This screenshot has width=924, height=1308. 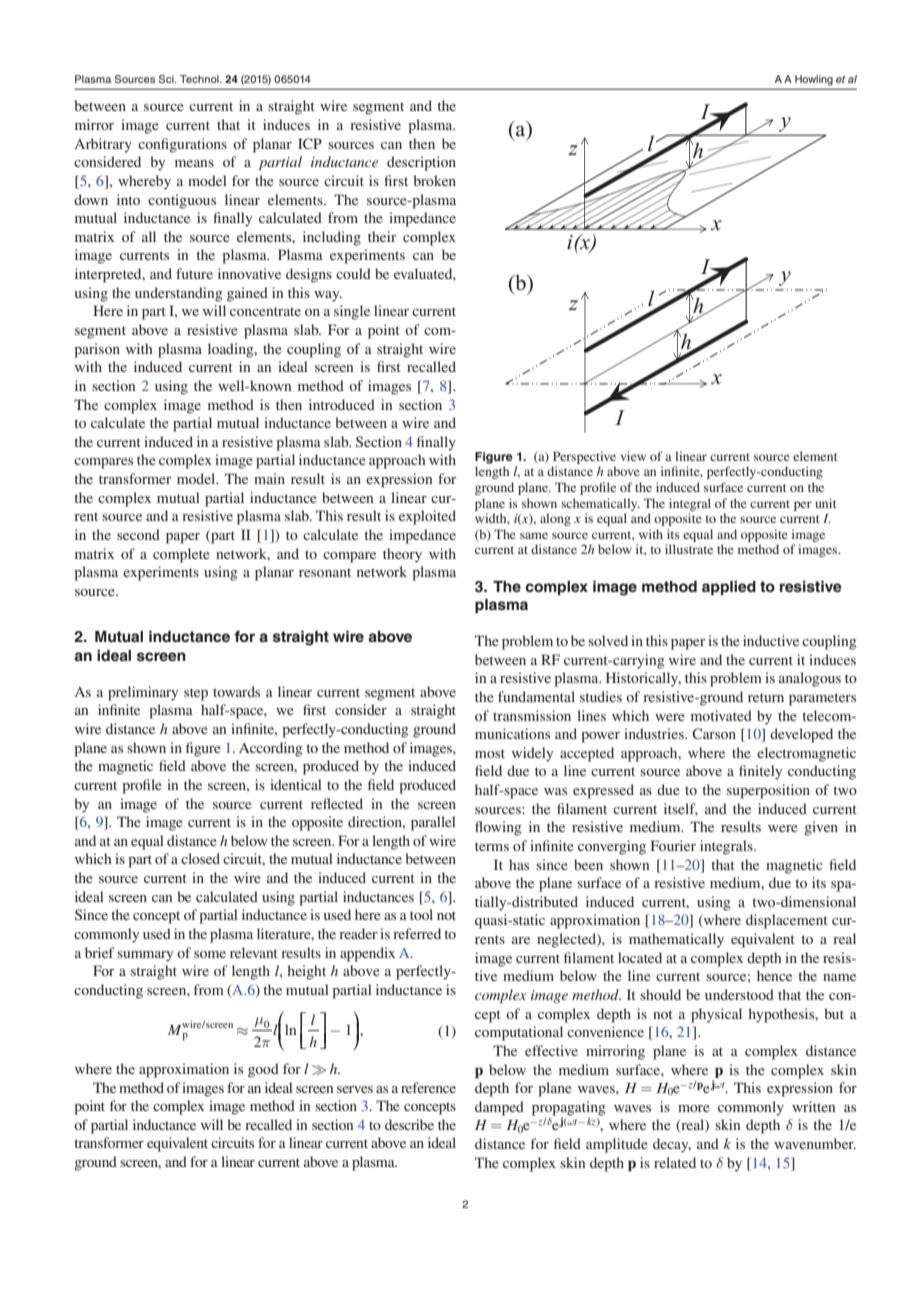 I want to click on description, so click(x=421, y=163).
